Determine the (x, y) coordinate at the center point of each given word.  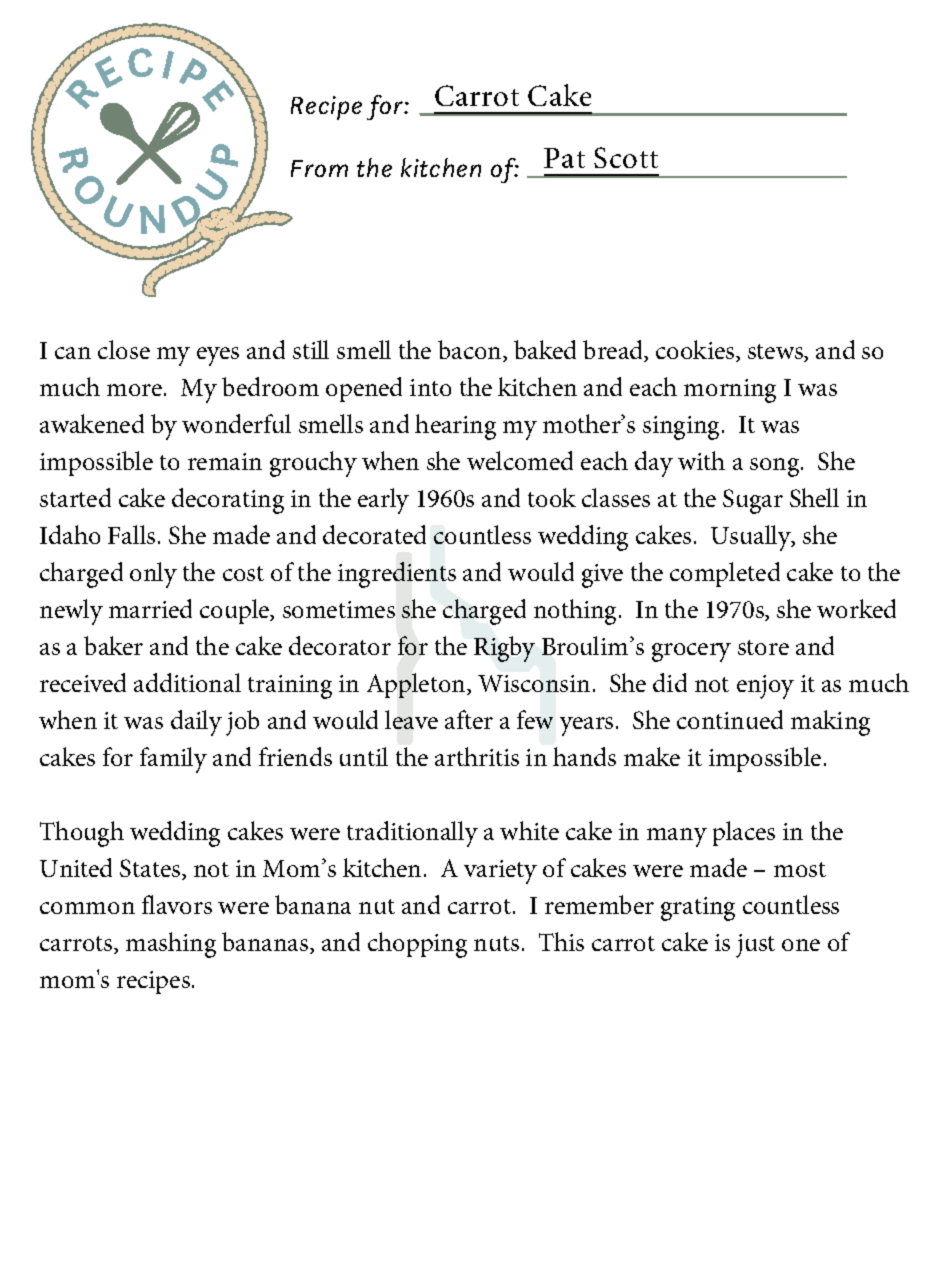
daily (196, 723)
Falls (131, 534)
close (124, 349)
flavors (177, 904)
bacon (471, 351)
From (319, 168)
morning (730, 391)
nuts (496, 943)
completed (725, 574)
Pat (564, 158)
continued (730, 719)
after (469, 719)
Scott (626, 157)
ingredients (397, 575)
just (755, 946)
